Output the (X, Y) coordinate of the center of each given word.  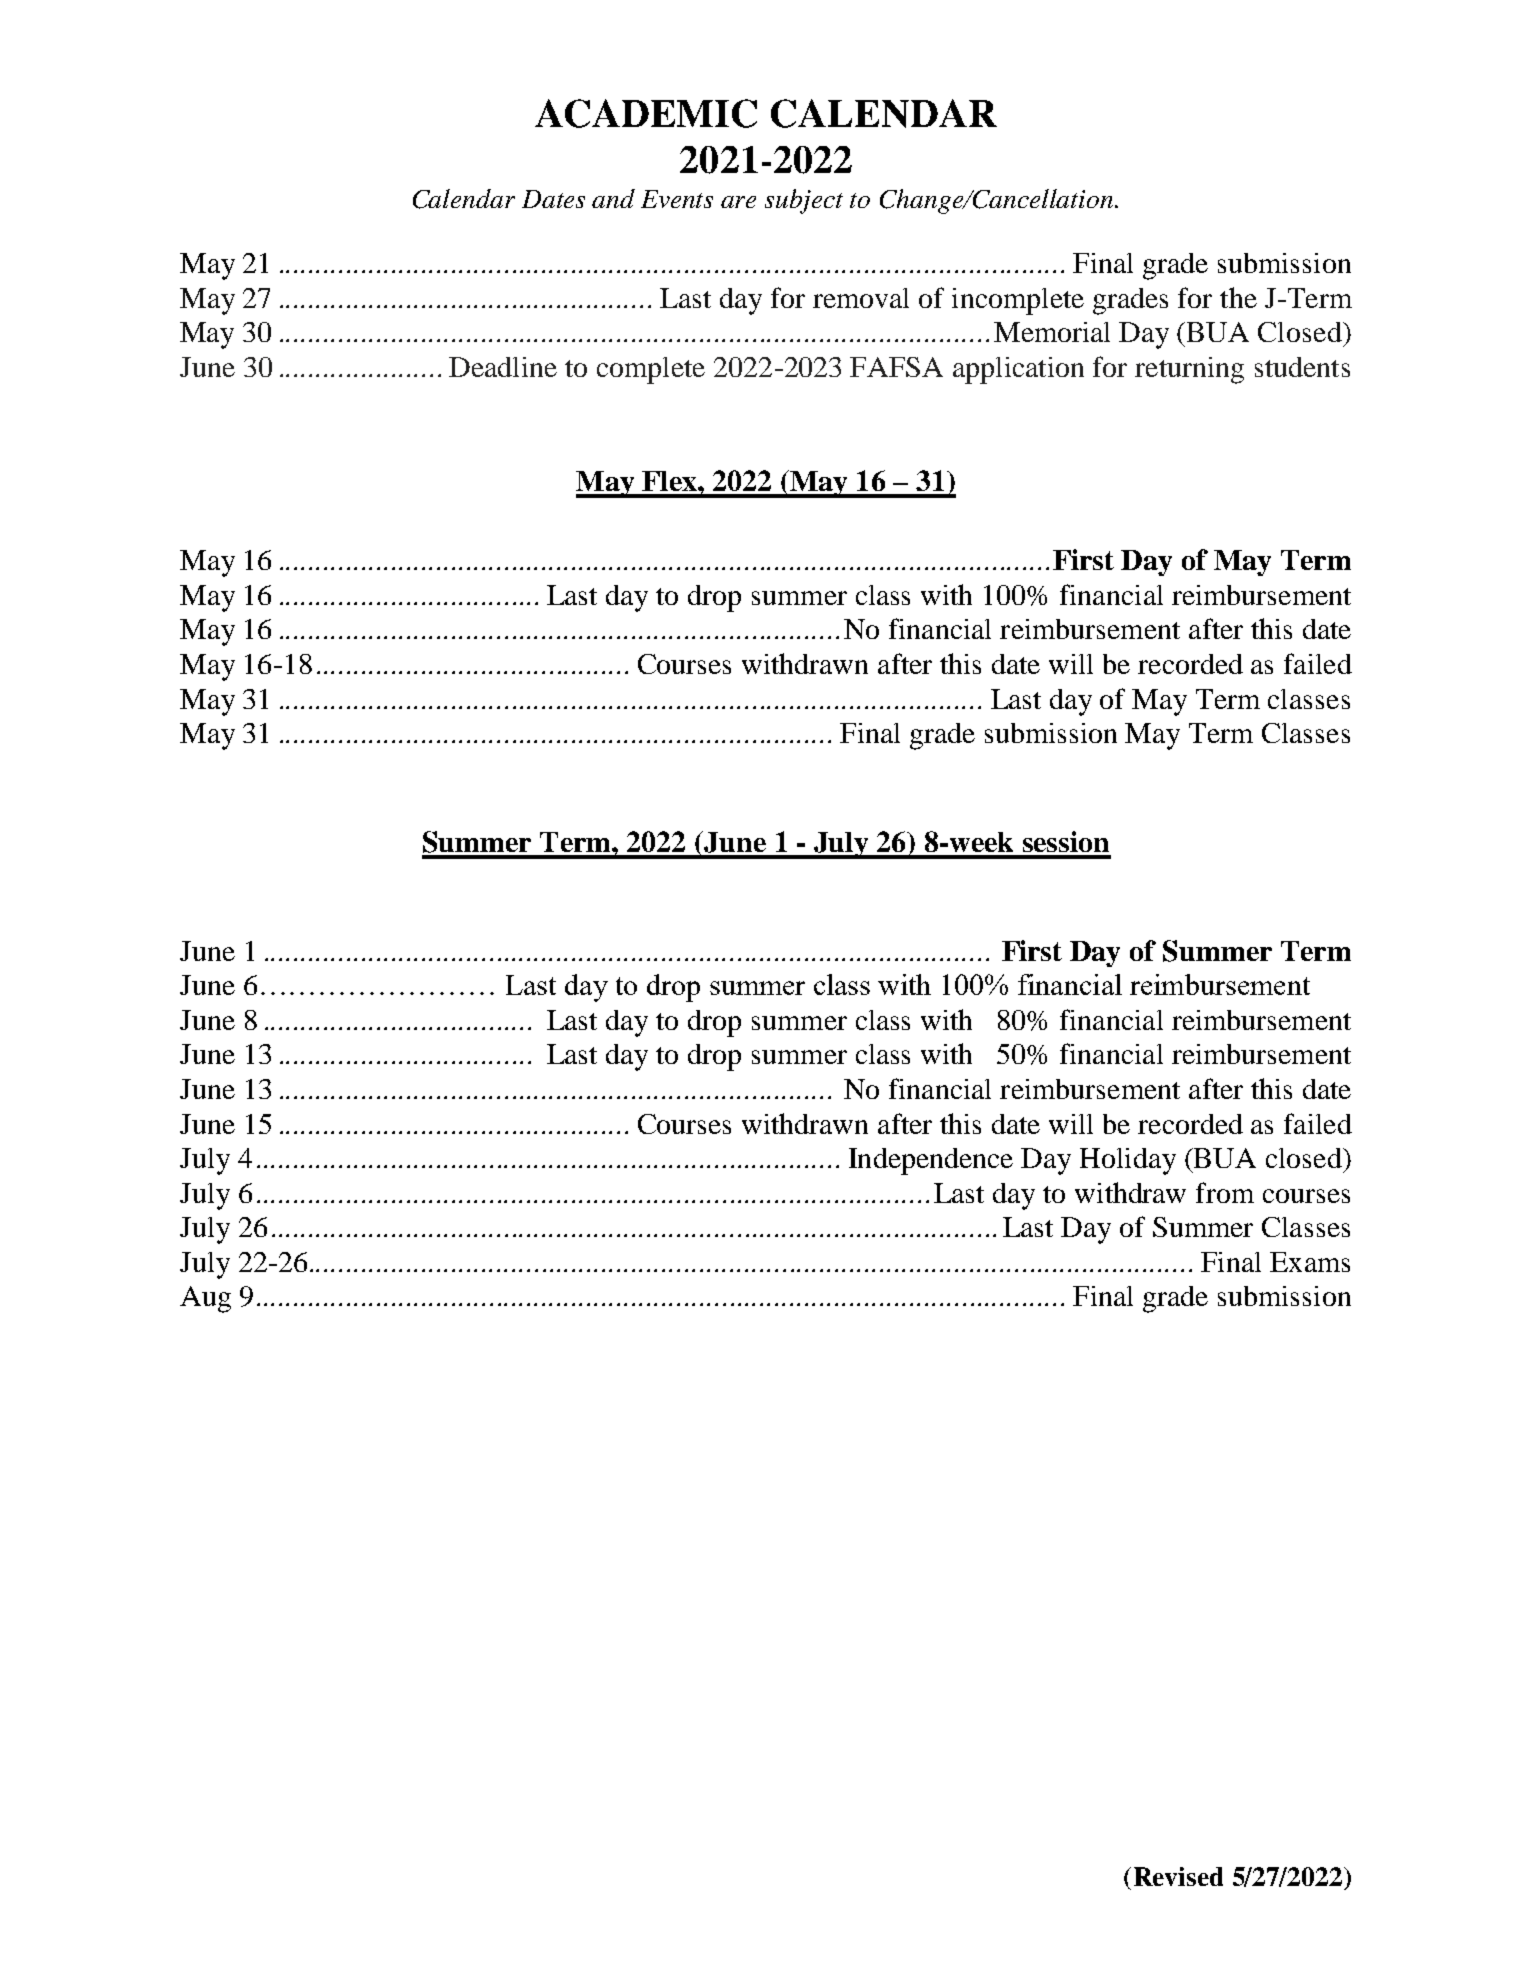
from (1225, 1192)
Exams (1310, 1262)
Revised (1178, 1876)
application (1018, 370)
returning (1189, 370)
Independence (931, 1161)
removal (861, 298)
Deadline (503, 367)
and (613, 198)
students (1302, 367)
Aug (205, 1299)
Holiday (1128, 1161)
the (1238, 297)
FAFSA (896, 367)
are (738, 202)
